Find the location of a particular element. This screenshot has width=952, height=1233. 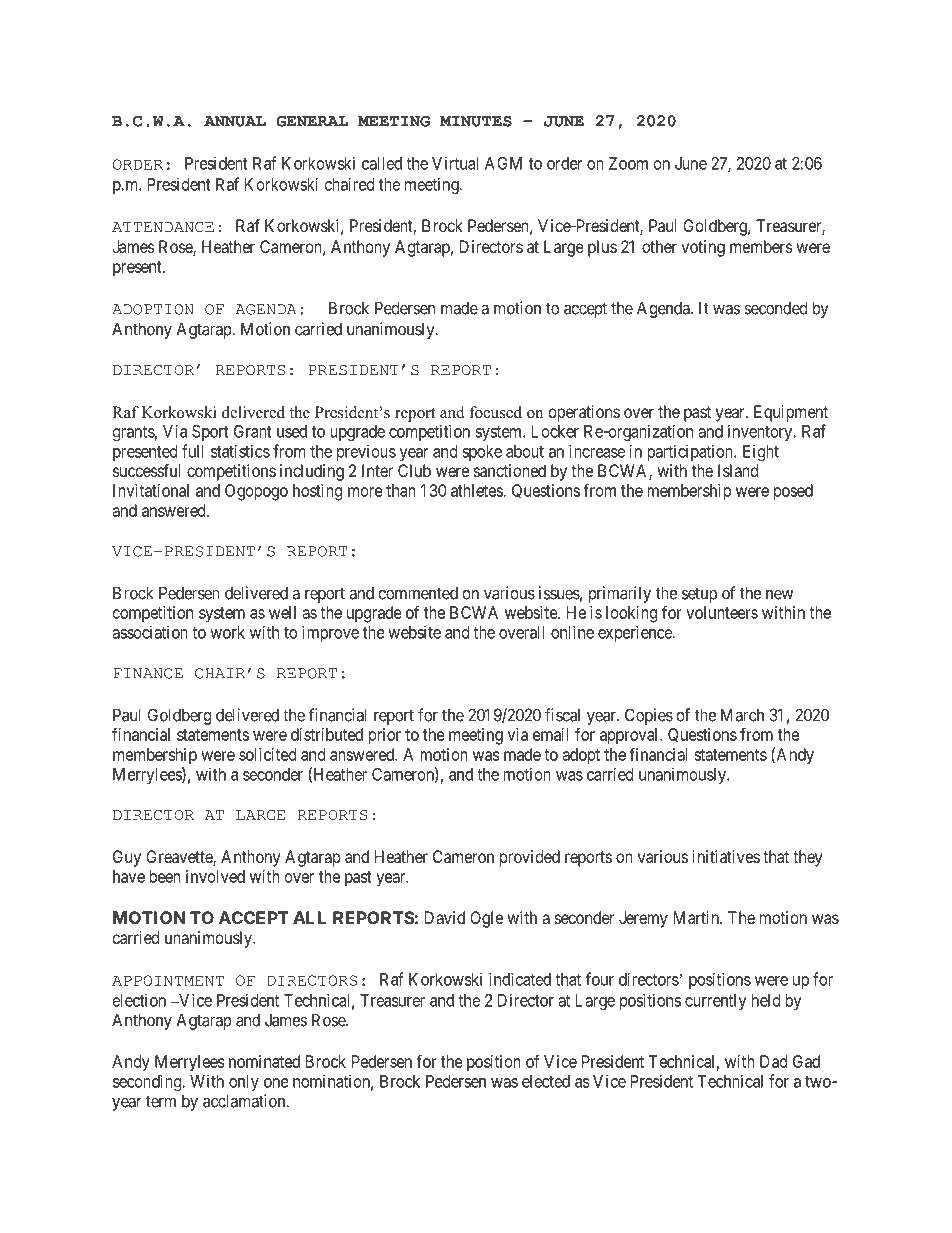

spoke is located at coordinates (482, 453).
